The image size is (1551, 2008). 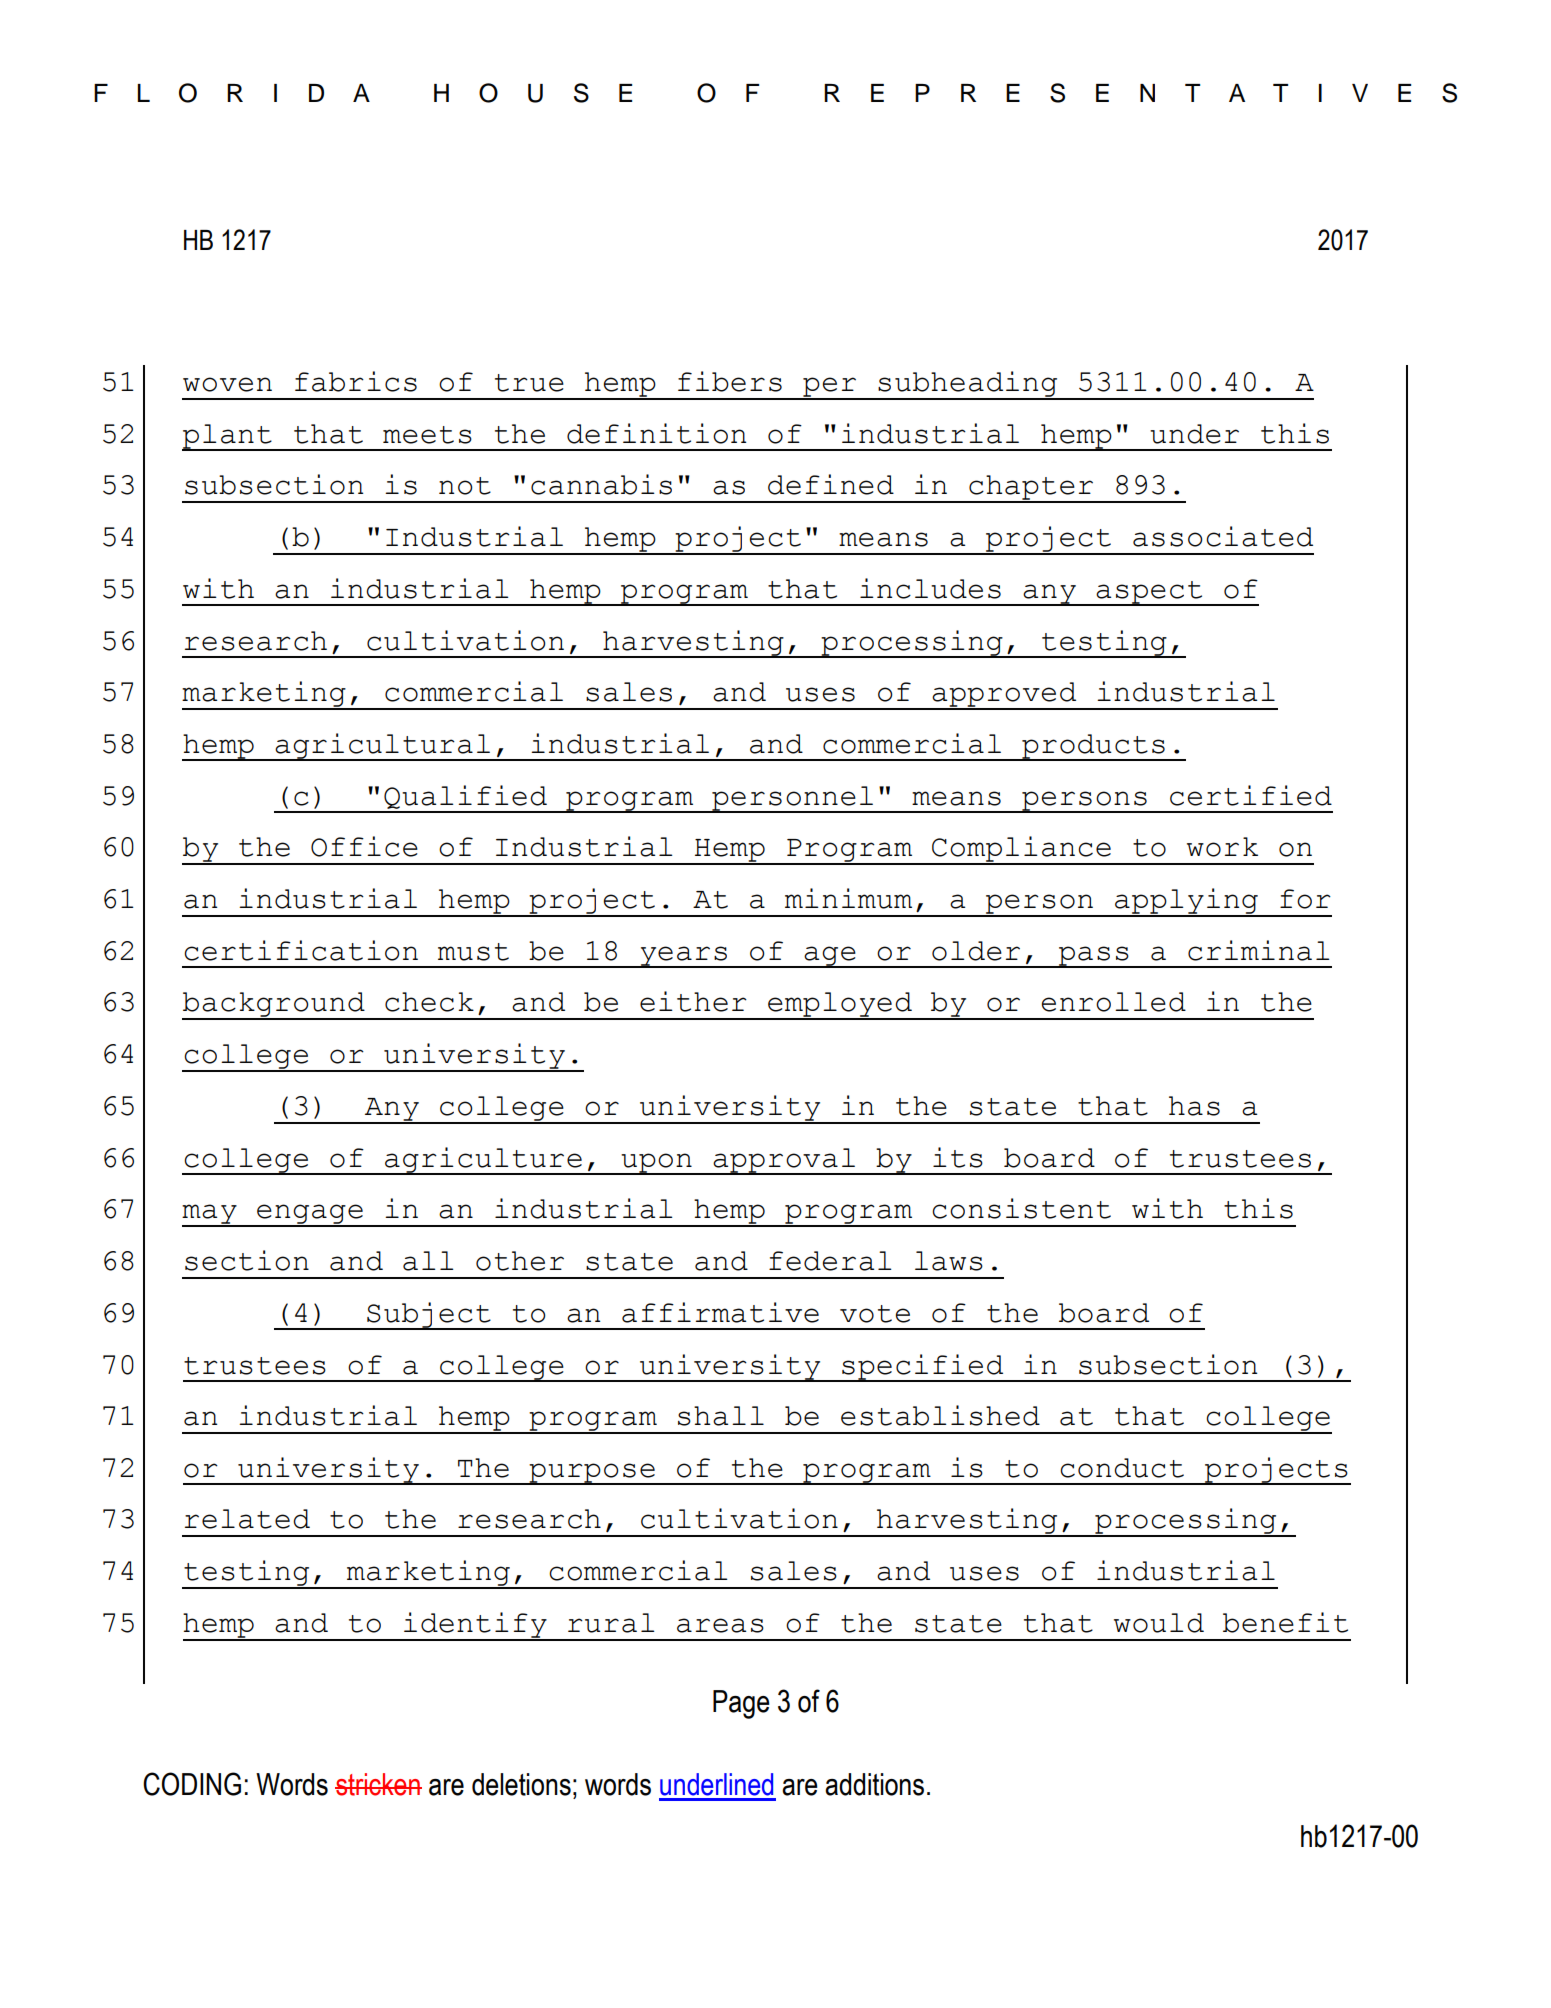 I want to click on fabrics, so click(x=356, y=381).
